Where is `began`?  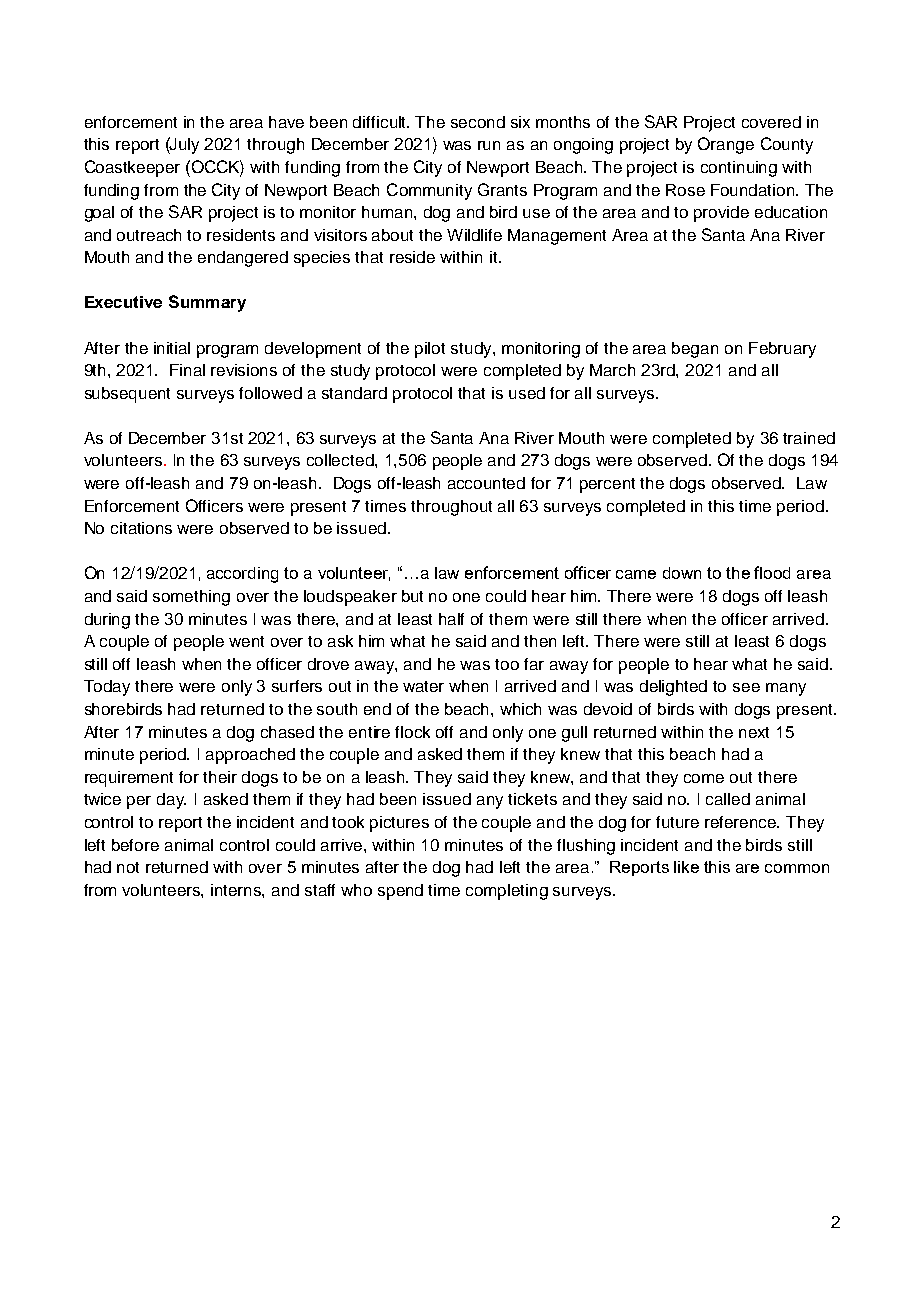
began is located at coordinates (695, 350).
